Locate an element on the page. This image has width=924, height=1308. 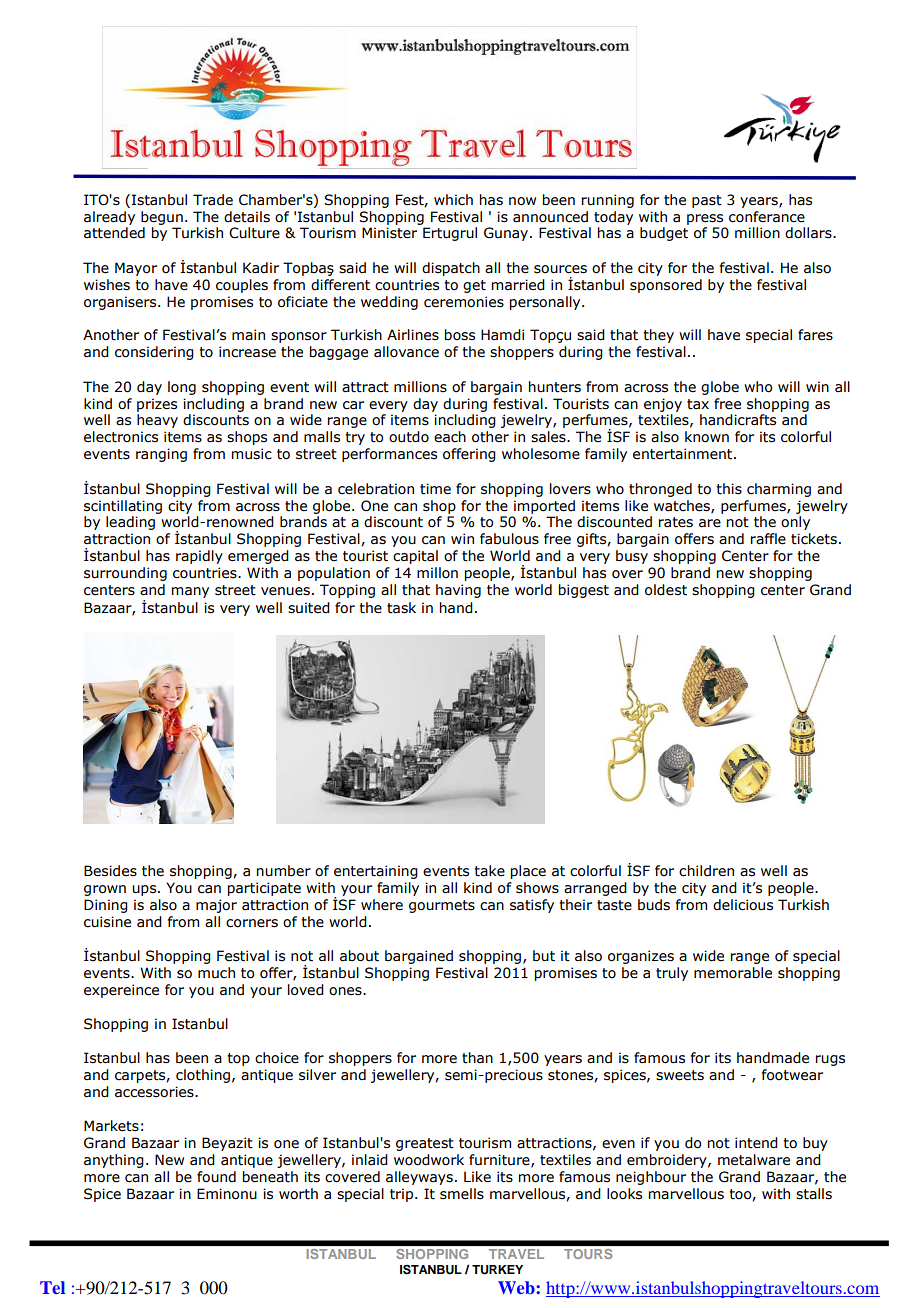
stalls is located at coordinates (814, 1194).
